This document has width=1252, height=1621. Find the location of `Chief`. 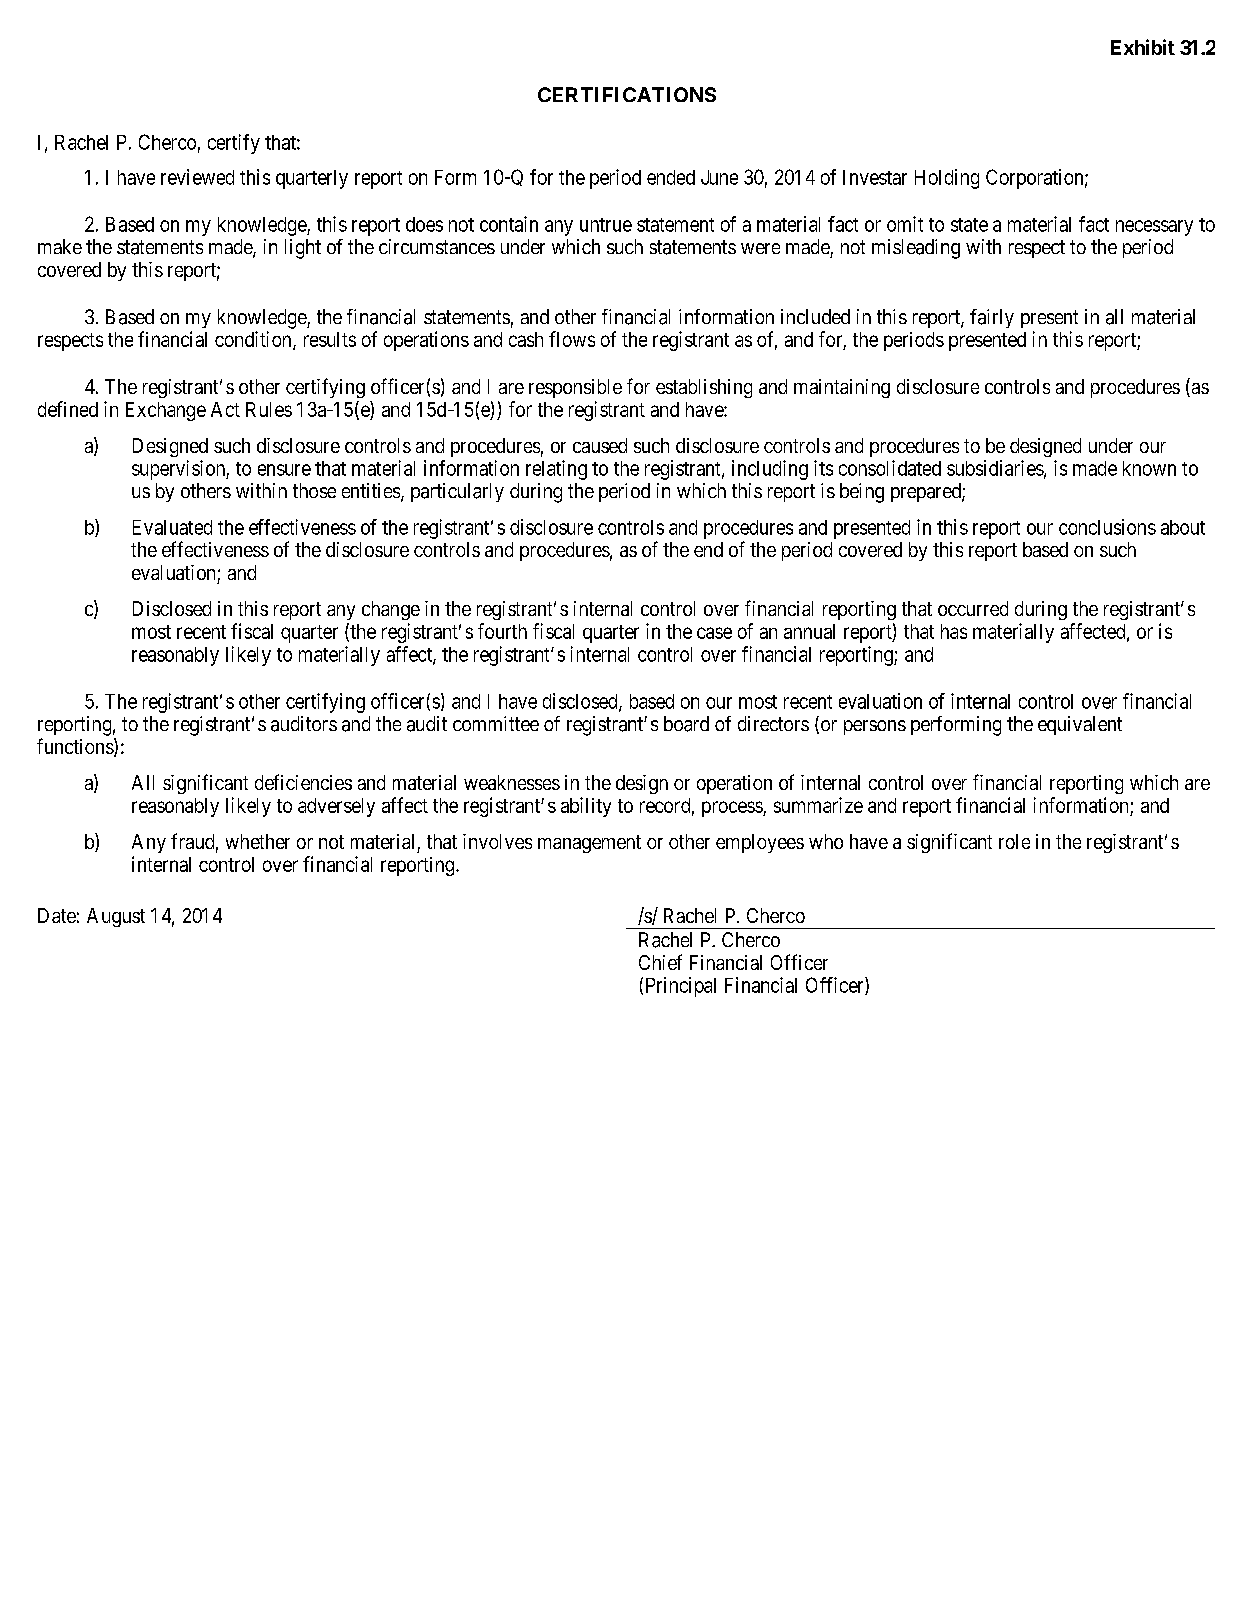

Chief is located at coordinates (660, 962).
